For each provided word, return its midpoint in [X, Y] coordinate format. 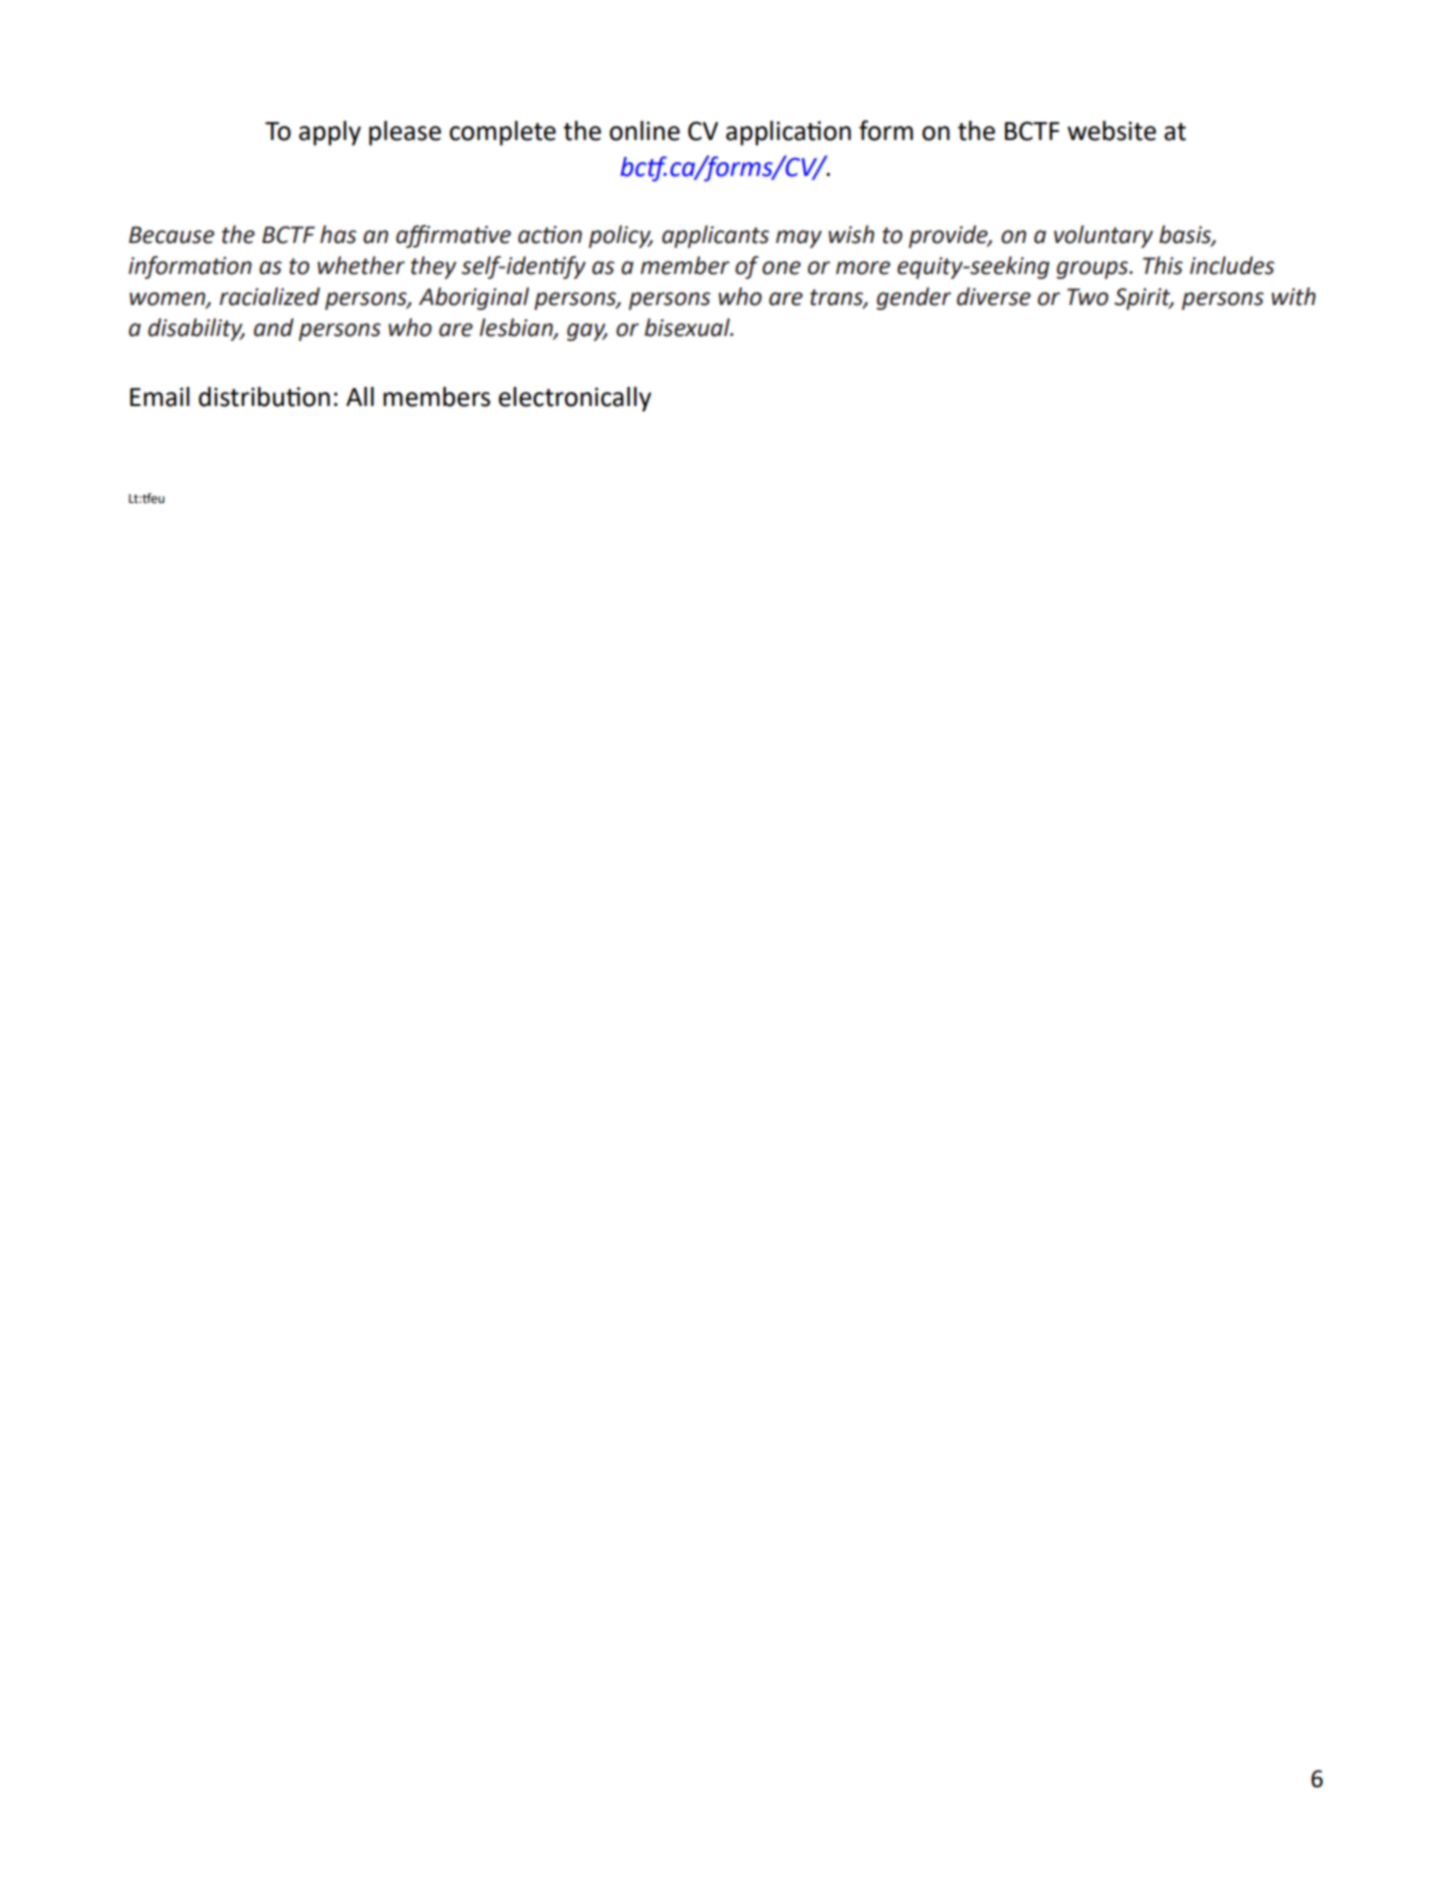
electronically [575, 399]
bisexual [688, 327]
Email [160, 397]
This [1163, 265]
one [781, 268]
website [1111, 131]
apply [330, 133]
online [644, 131]
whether [361, 265]
